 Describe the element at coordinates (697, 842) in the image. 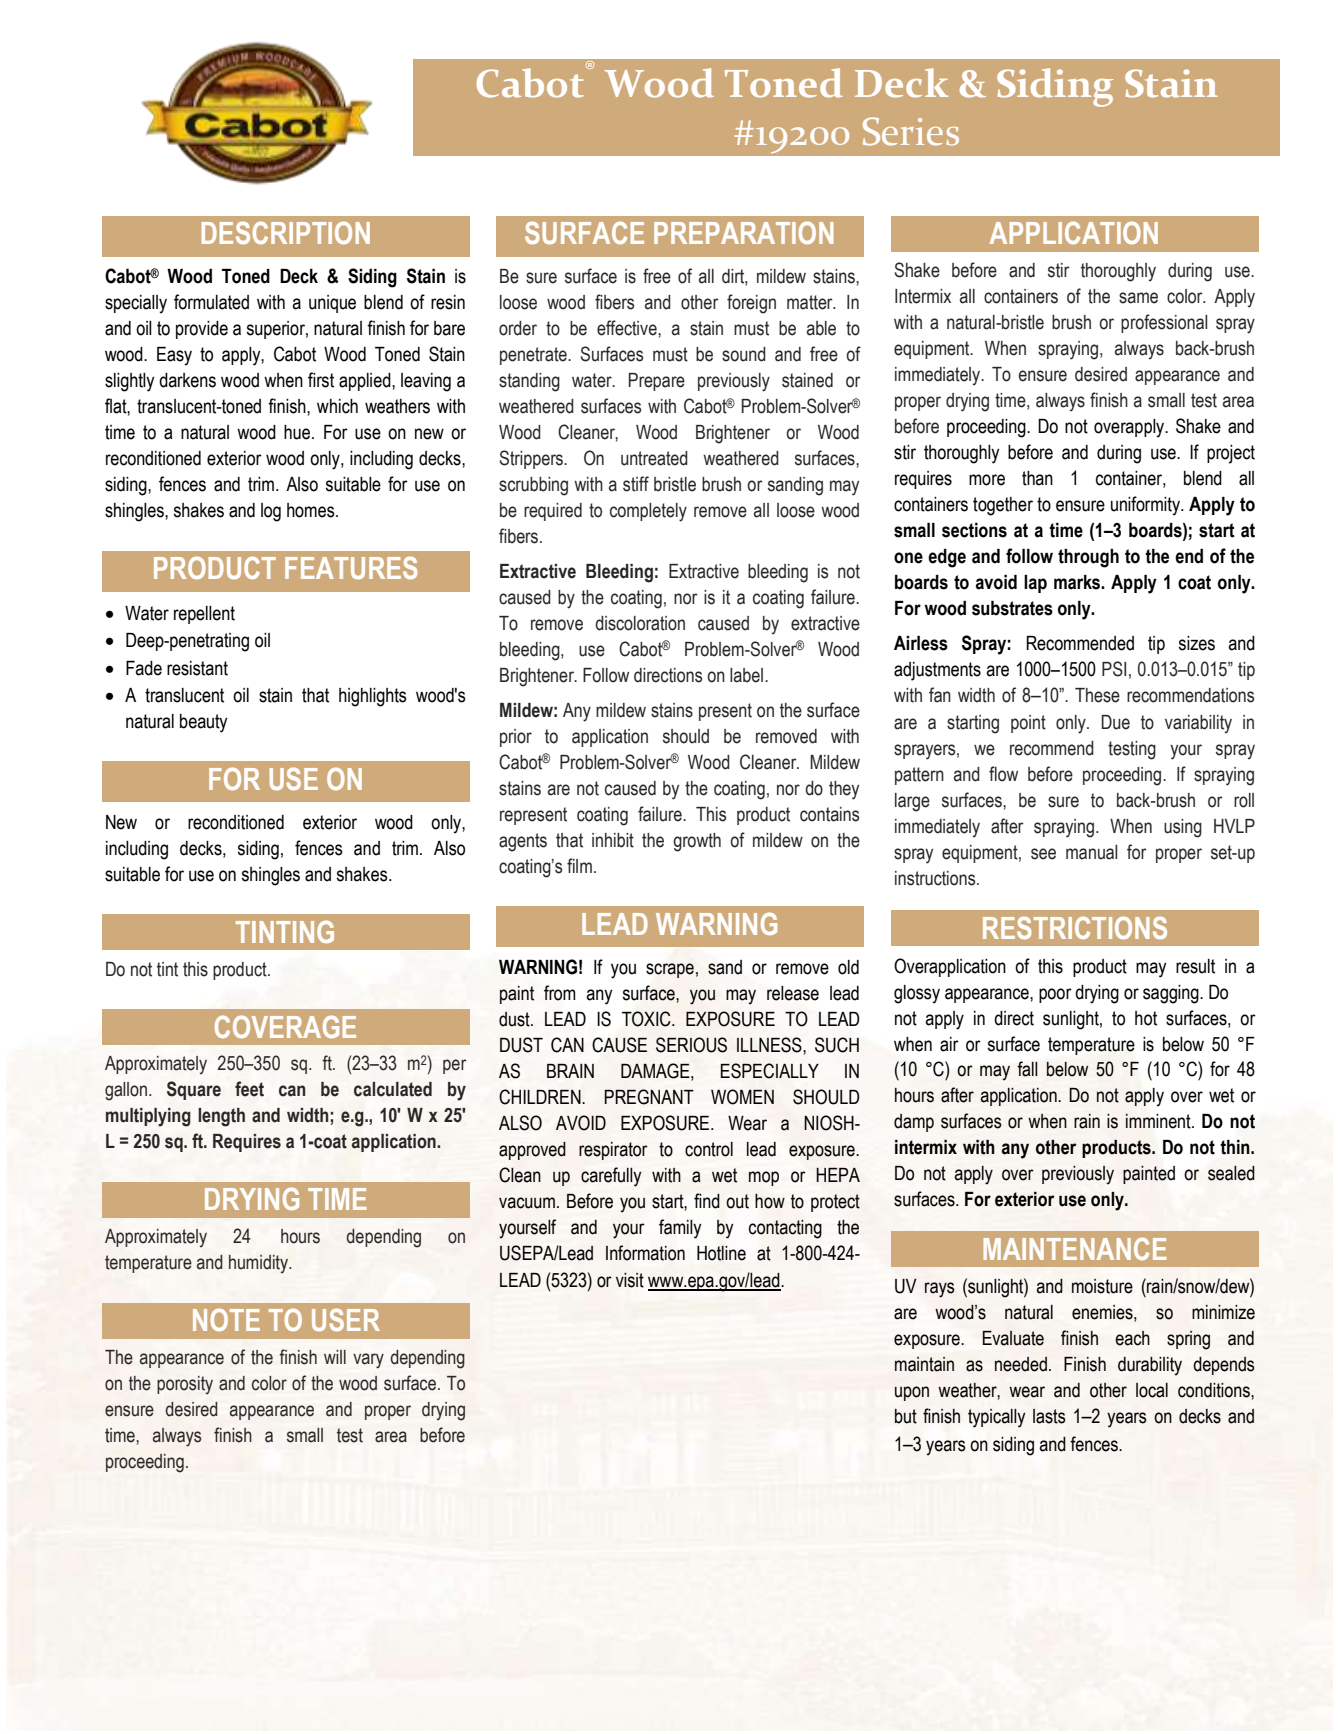

I see `growth` at that location.
